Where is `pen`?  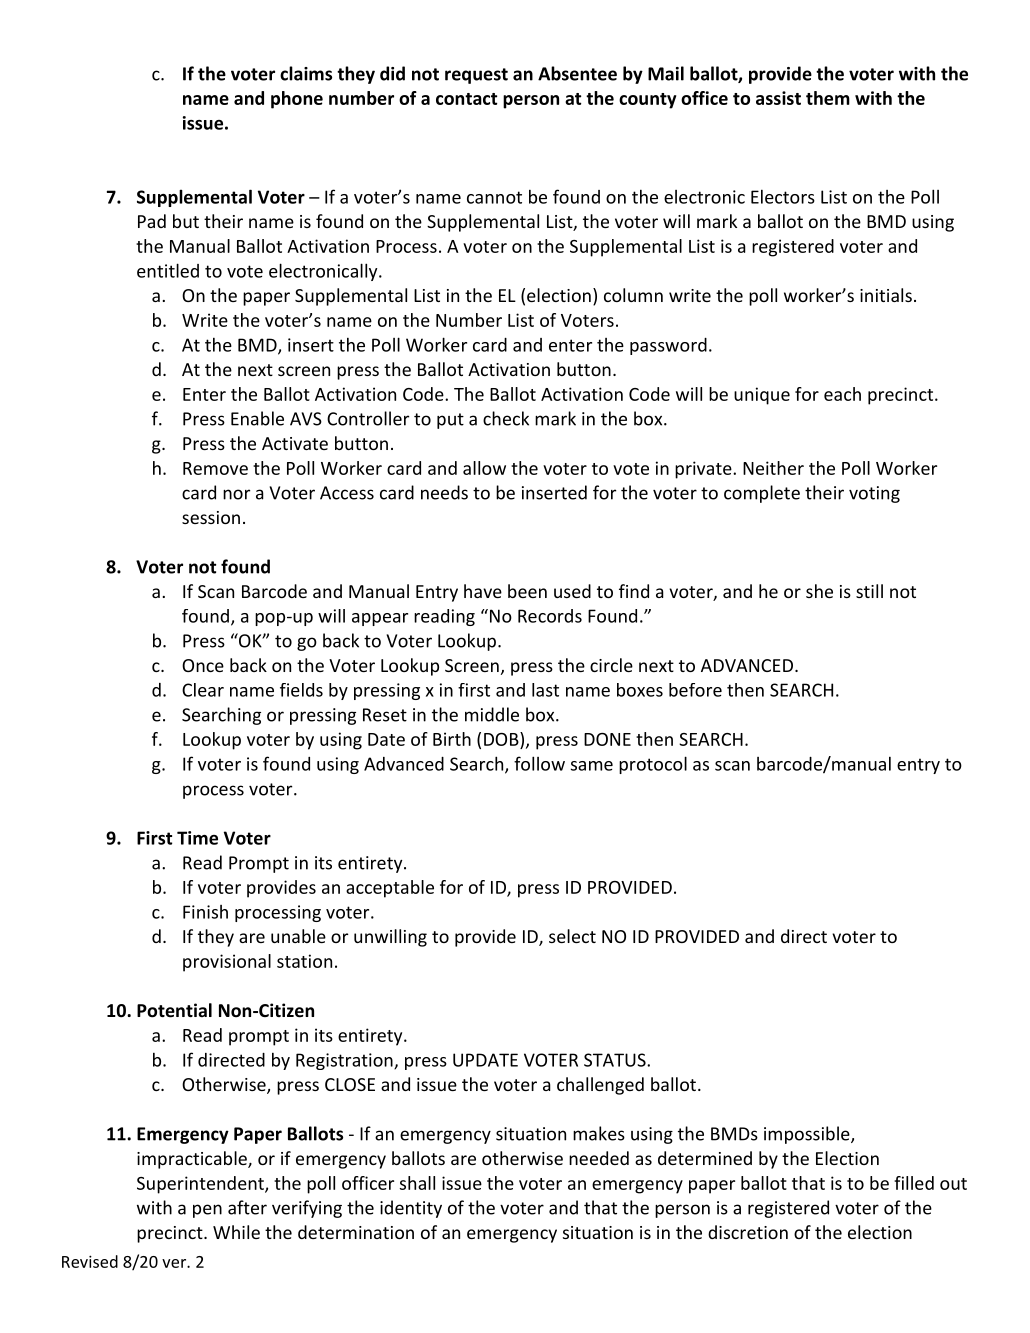
pen is located at coordinates (207, 1211).
